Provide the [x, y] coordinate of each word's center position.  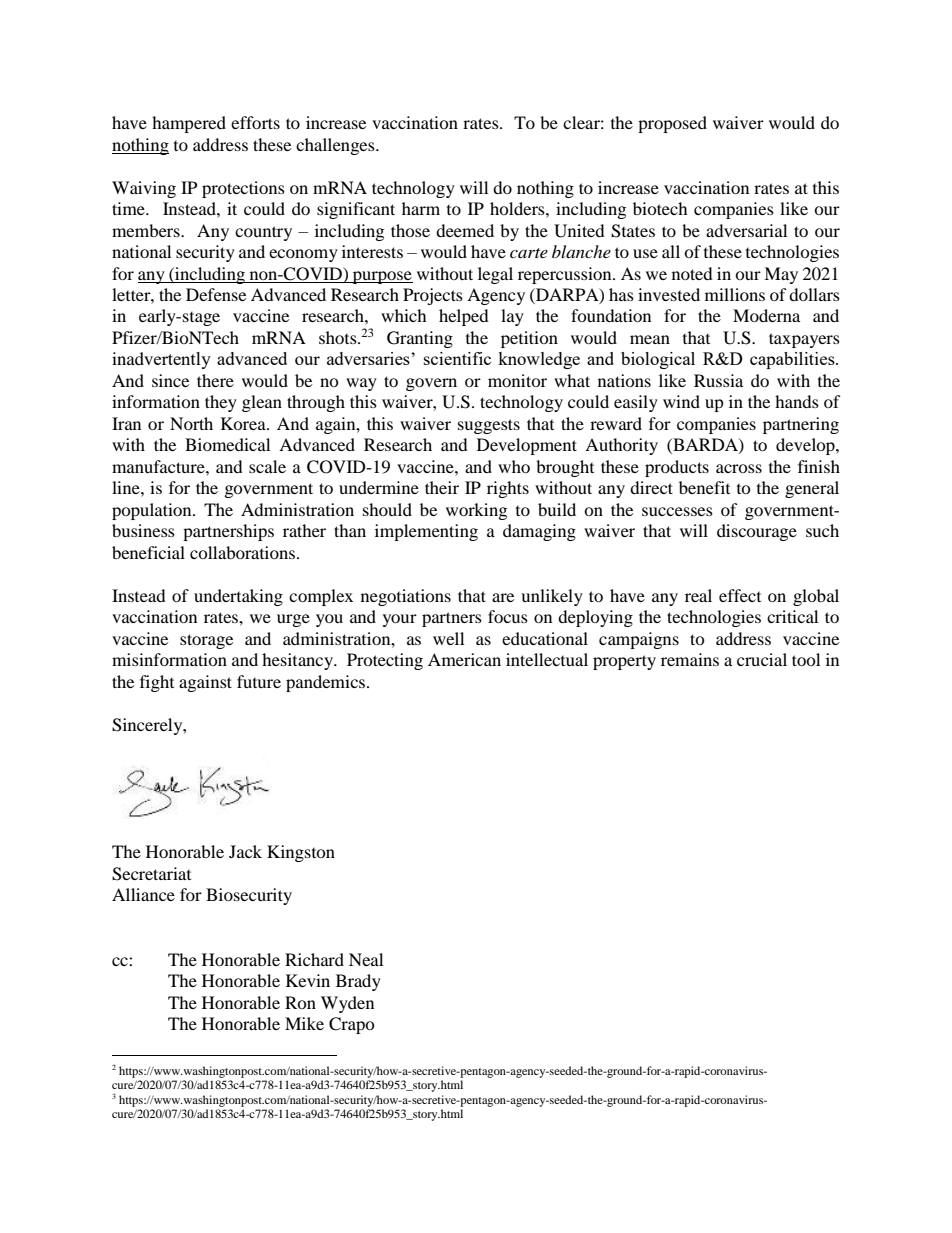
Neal [366, 959]
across [739, 468]
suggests [489, 426]
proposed [672, 124]
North [191, 423]
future [259, 681]
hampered [189, 124]
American [464, 659]
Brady [358, 982]
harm [421, 208]
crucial [762, 659]
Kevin [308, 980]
